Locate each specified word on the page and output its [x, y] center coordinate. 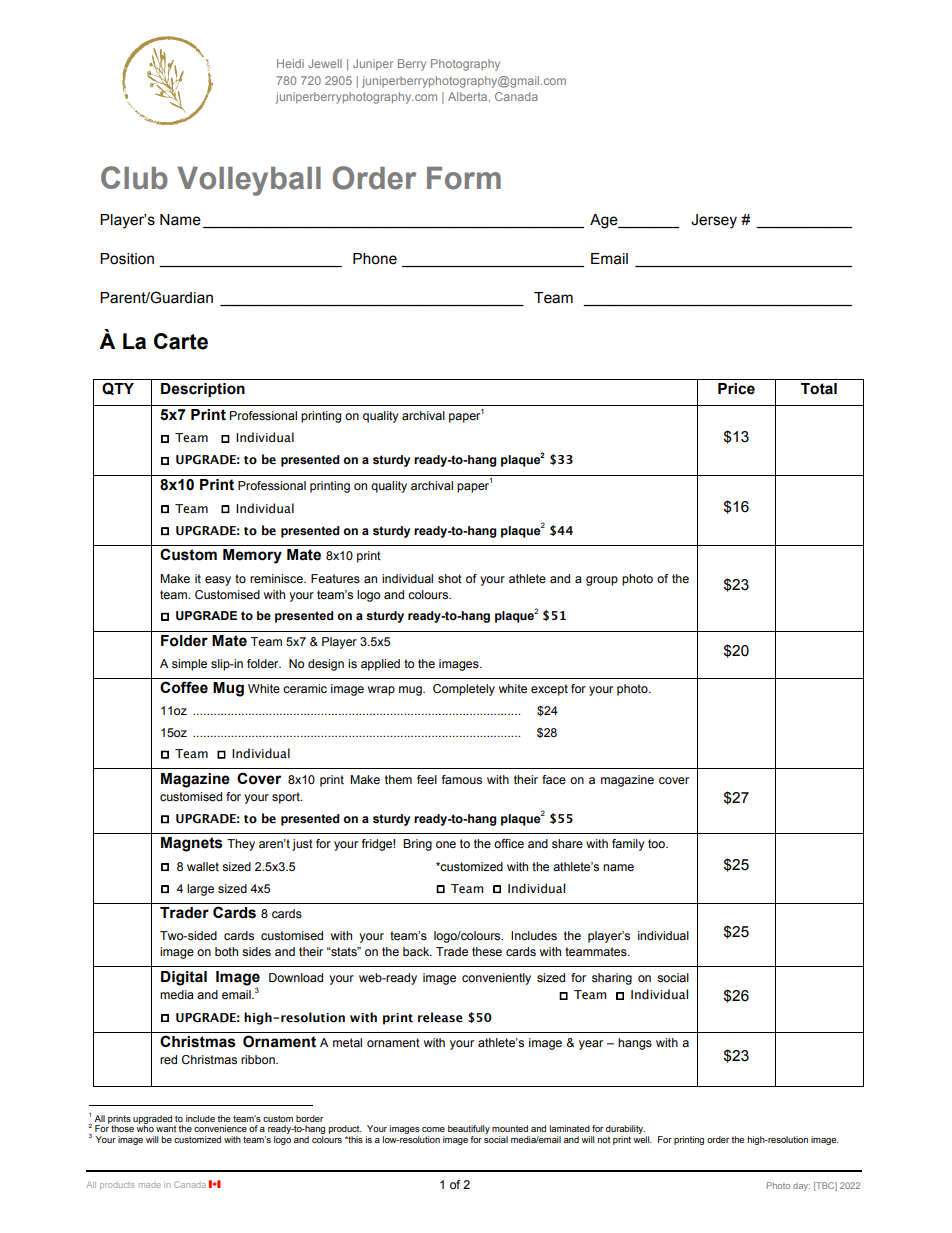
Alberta [469, 97]
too [657, 843]
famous [462, 779]
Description [203, 390]
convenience [220, 1128]
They [241, 845]
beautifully [469, 1131]
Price [736, 389]
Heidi [290, 63]
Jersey [714, 221]
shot [450, 578]
